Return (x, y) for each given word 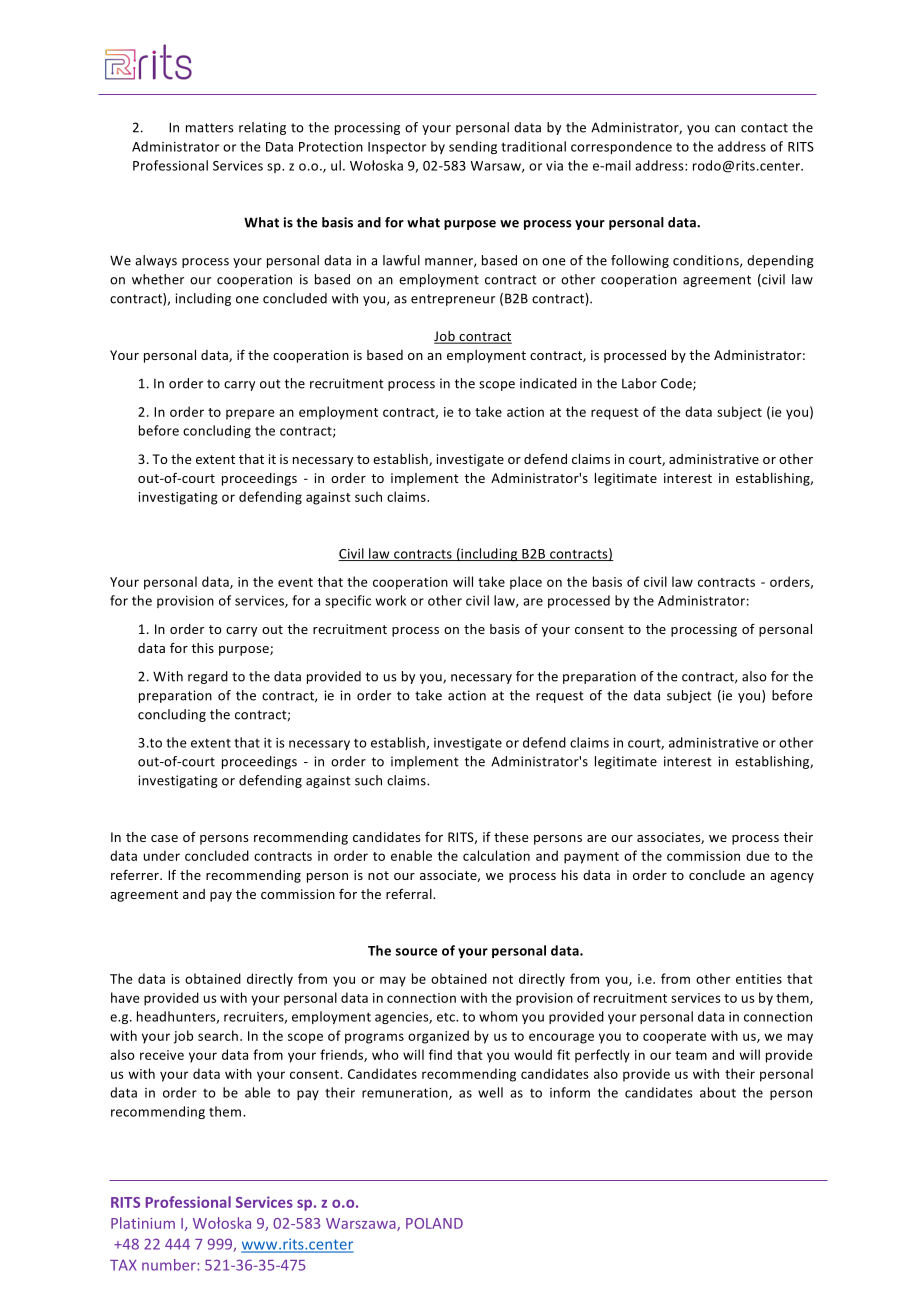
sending (473, 147)
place (526, 583)
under (162, 855)
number (170, 1265)
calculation (496, 855)
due (758, 855)
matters (210, 128)
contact (764, 128)
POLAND (434, 1223)
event (295, 582)
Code (677, 384)
